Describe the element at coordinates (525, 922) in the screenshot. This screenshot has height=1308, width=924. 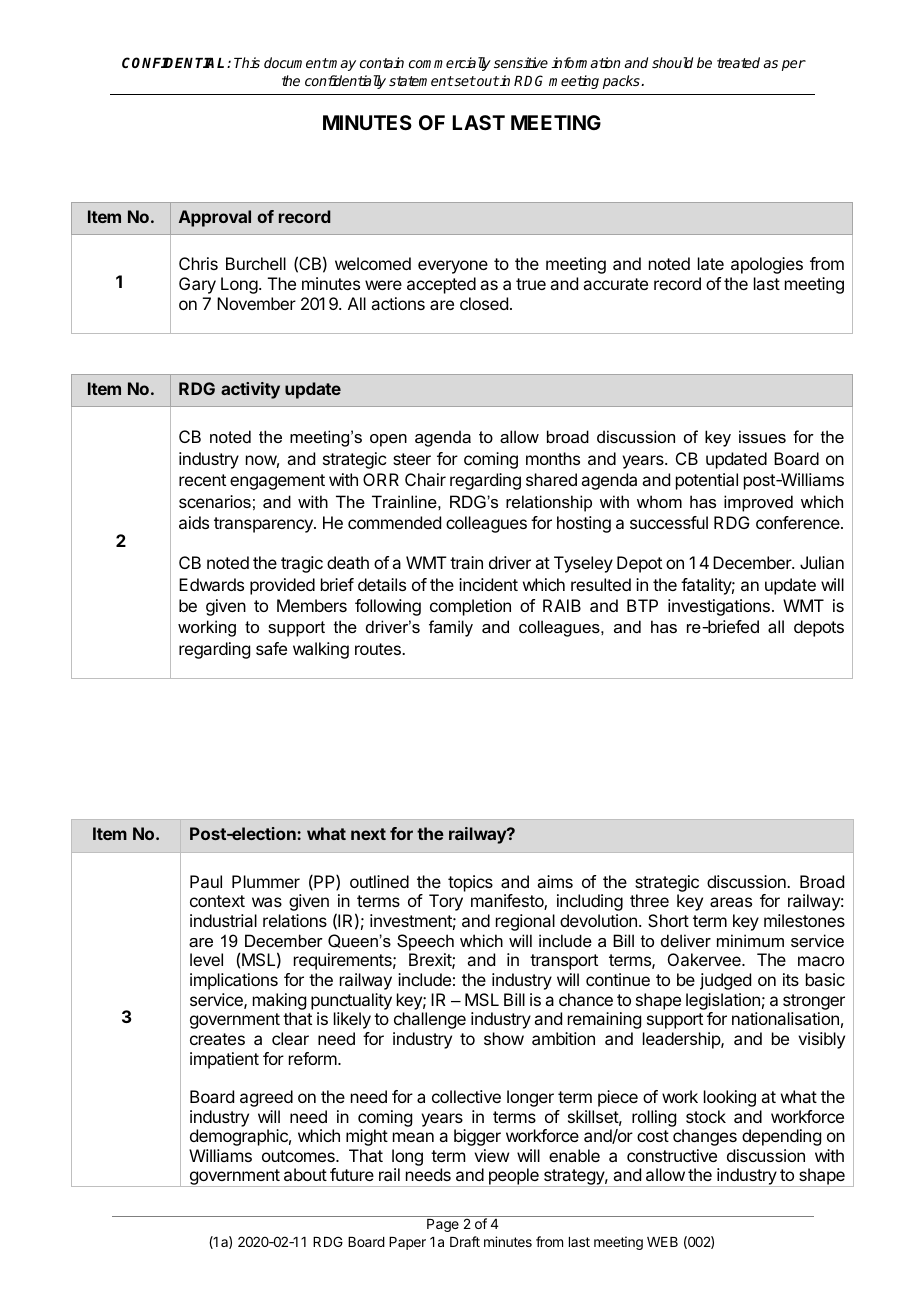
I see `regional` at that location.
